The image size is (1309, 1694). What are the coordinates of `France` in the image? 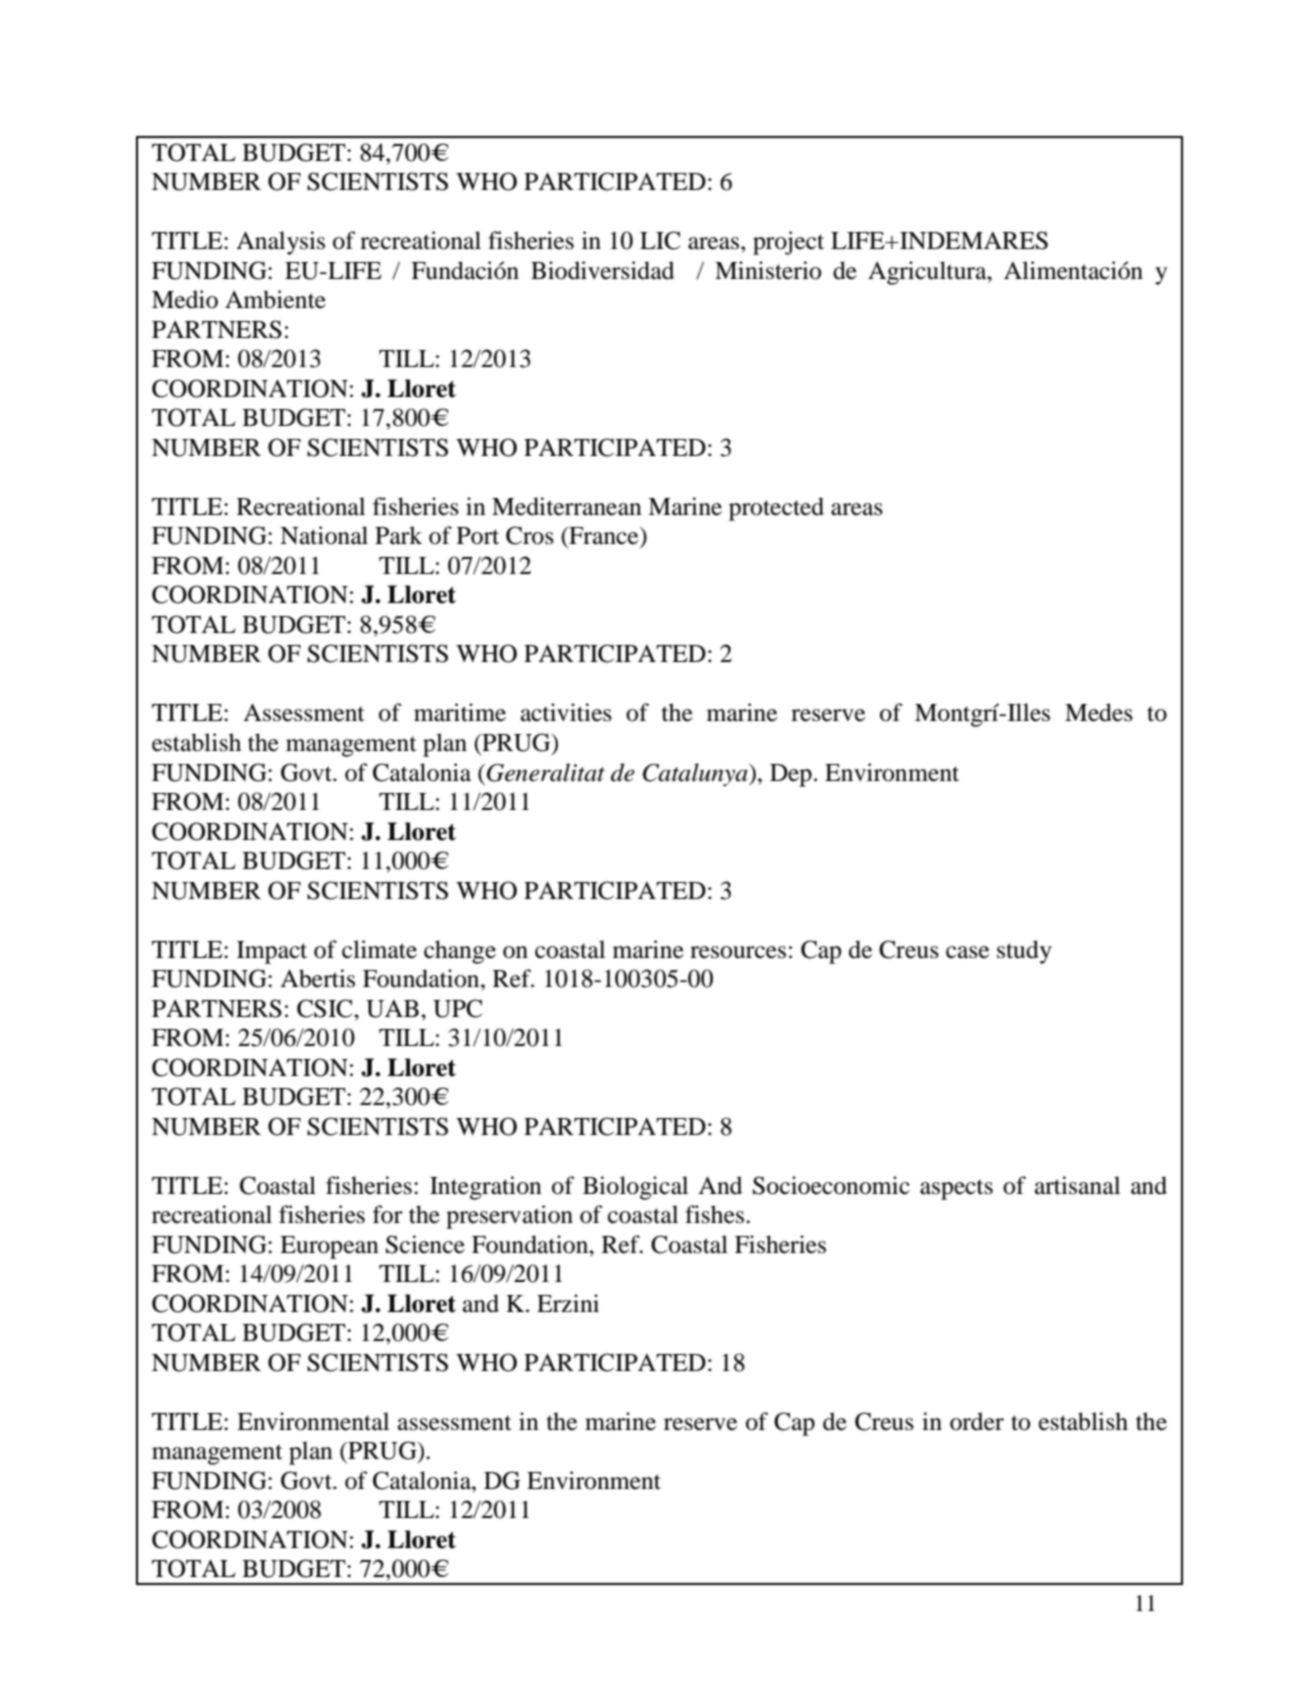 It's located at (604, 536).
